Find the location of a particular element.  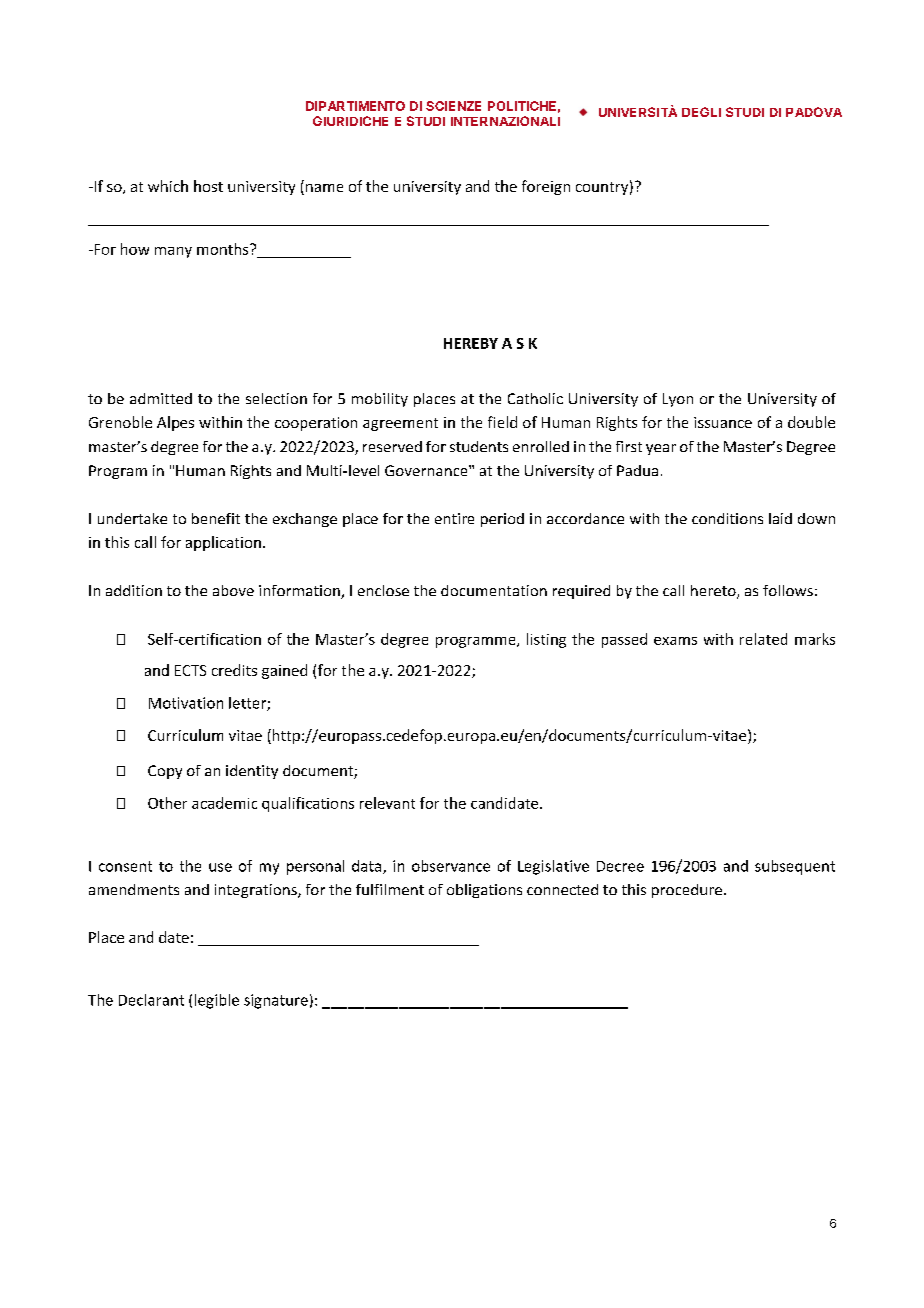

entire is located at coordinates (454, 518).
